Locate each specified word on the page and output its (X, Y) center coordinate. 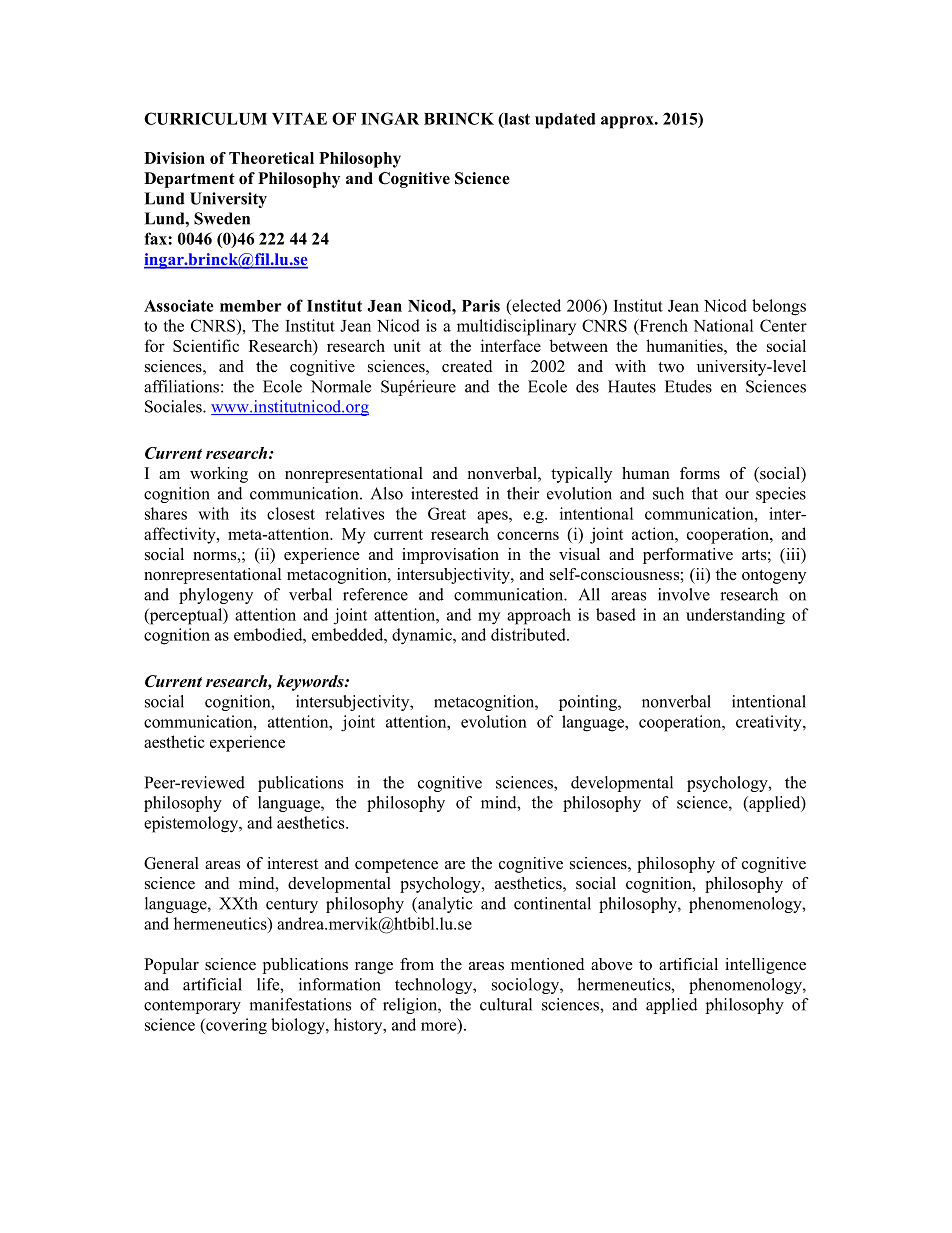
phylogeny (216, 596)
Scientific (206, 345)
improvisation (450, 556)
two (671, 367)
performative (688, 556)
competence (396, 866)
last (516, 120)
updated (565, 121)
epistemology (192, 824)
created (467, 366)
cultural (506, 1004)
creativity (770, 723)
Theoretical (271, 158)
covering (235, 1026)
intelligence (765, 966)
